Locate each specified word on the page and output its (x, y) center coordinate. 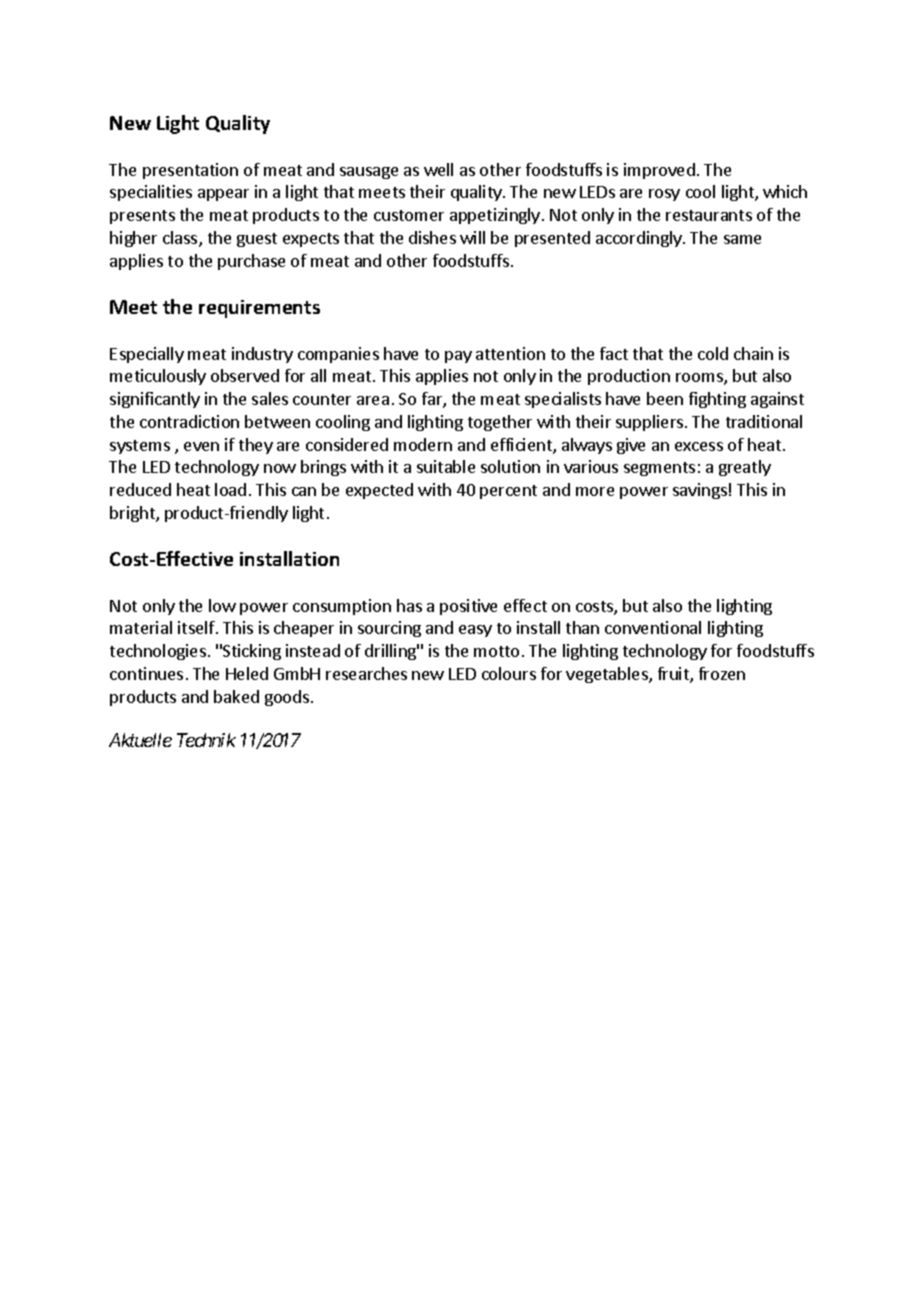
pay (458, 357)
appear (223, 195)
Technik (206, 740)
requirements (259, 309)
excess (699, 446)
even (201, 446)
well (438, 169)
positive (468, 607)
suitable (446, 466)
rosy (664, 195)
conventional (653, 627)
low (222, 605)
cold (713, 353)
